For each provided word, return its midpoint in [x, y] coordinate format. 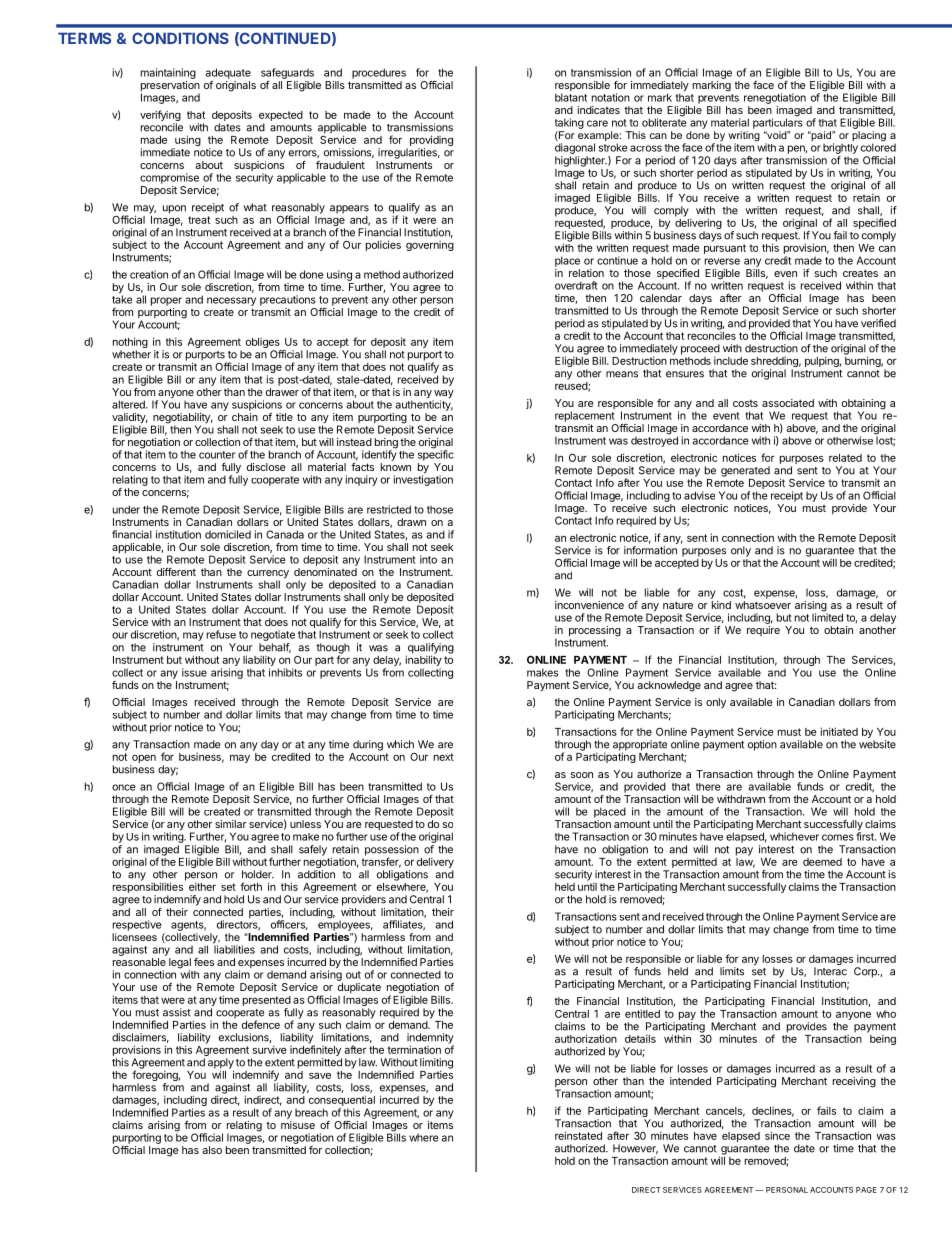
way [443, 395]
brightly [840, 148]
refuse [221, 634]
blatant [571, 97]
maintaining [168, 73]
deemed [822, 862]
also [212, 1150]
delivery [435, 864]
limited [827, 616]
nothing [130, 344]
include [731, 360]
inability [424, 659]
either [202, 886]
